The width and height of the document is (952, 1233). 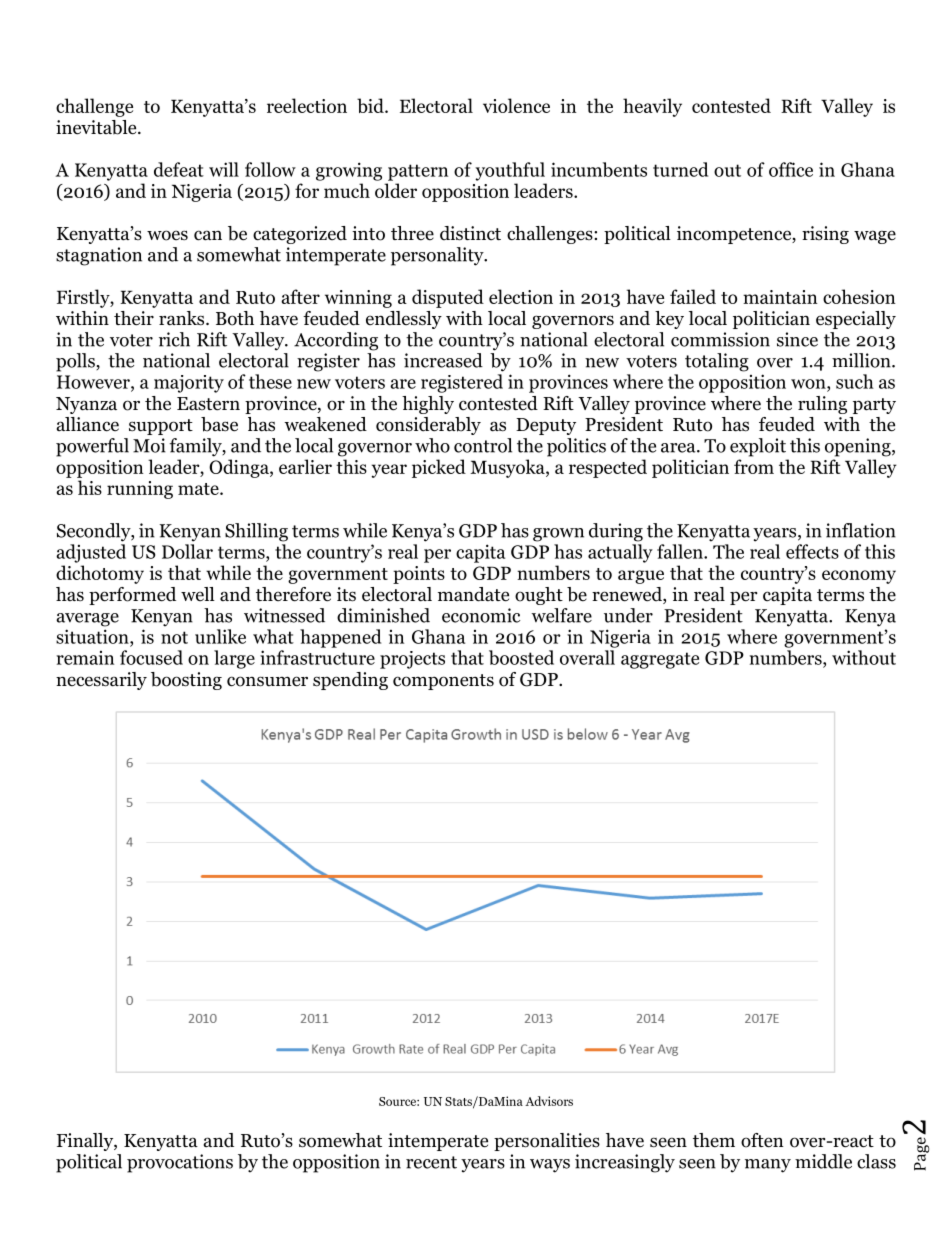 I want to click on majority, so click(x=189, y=384).
